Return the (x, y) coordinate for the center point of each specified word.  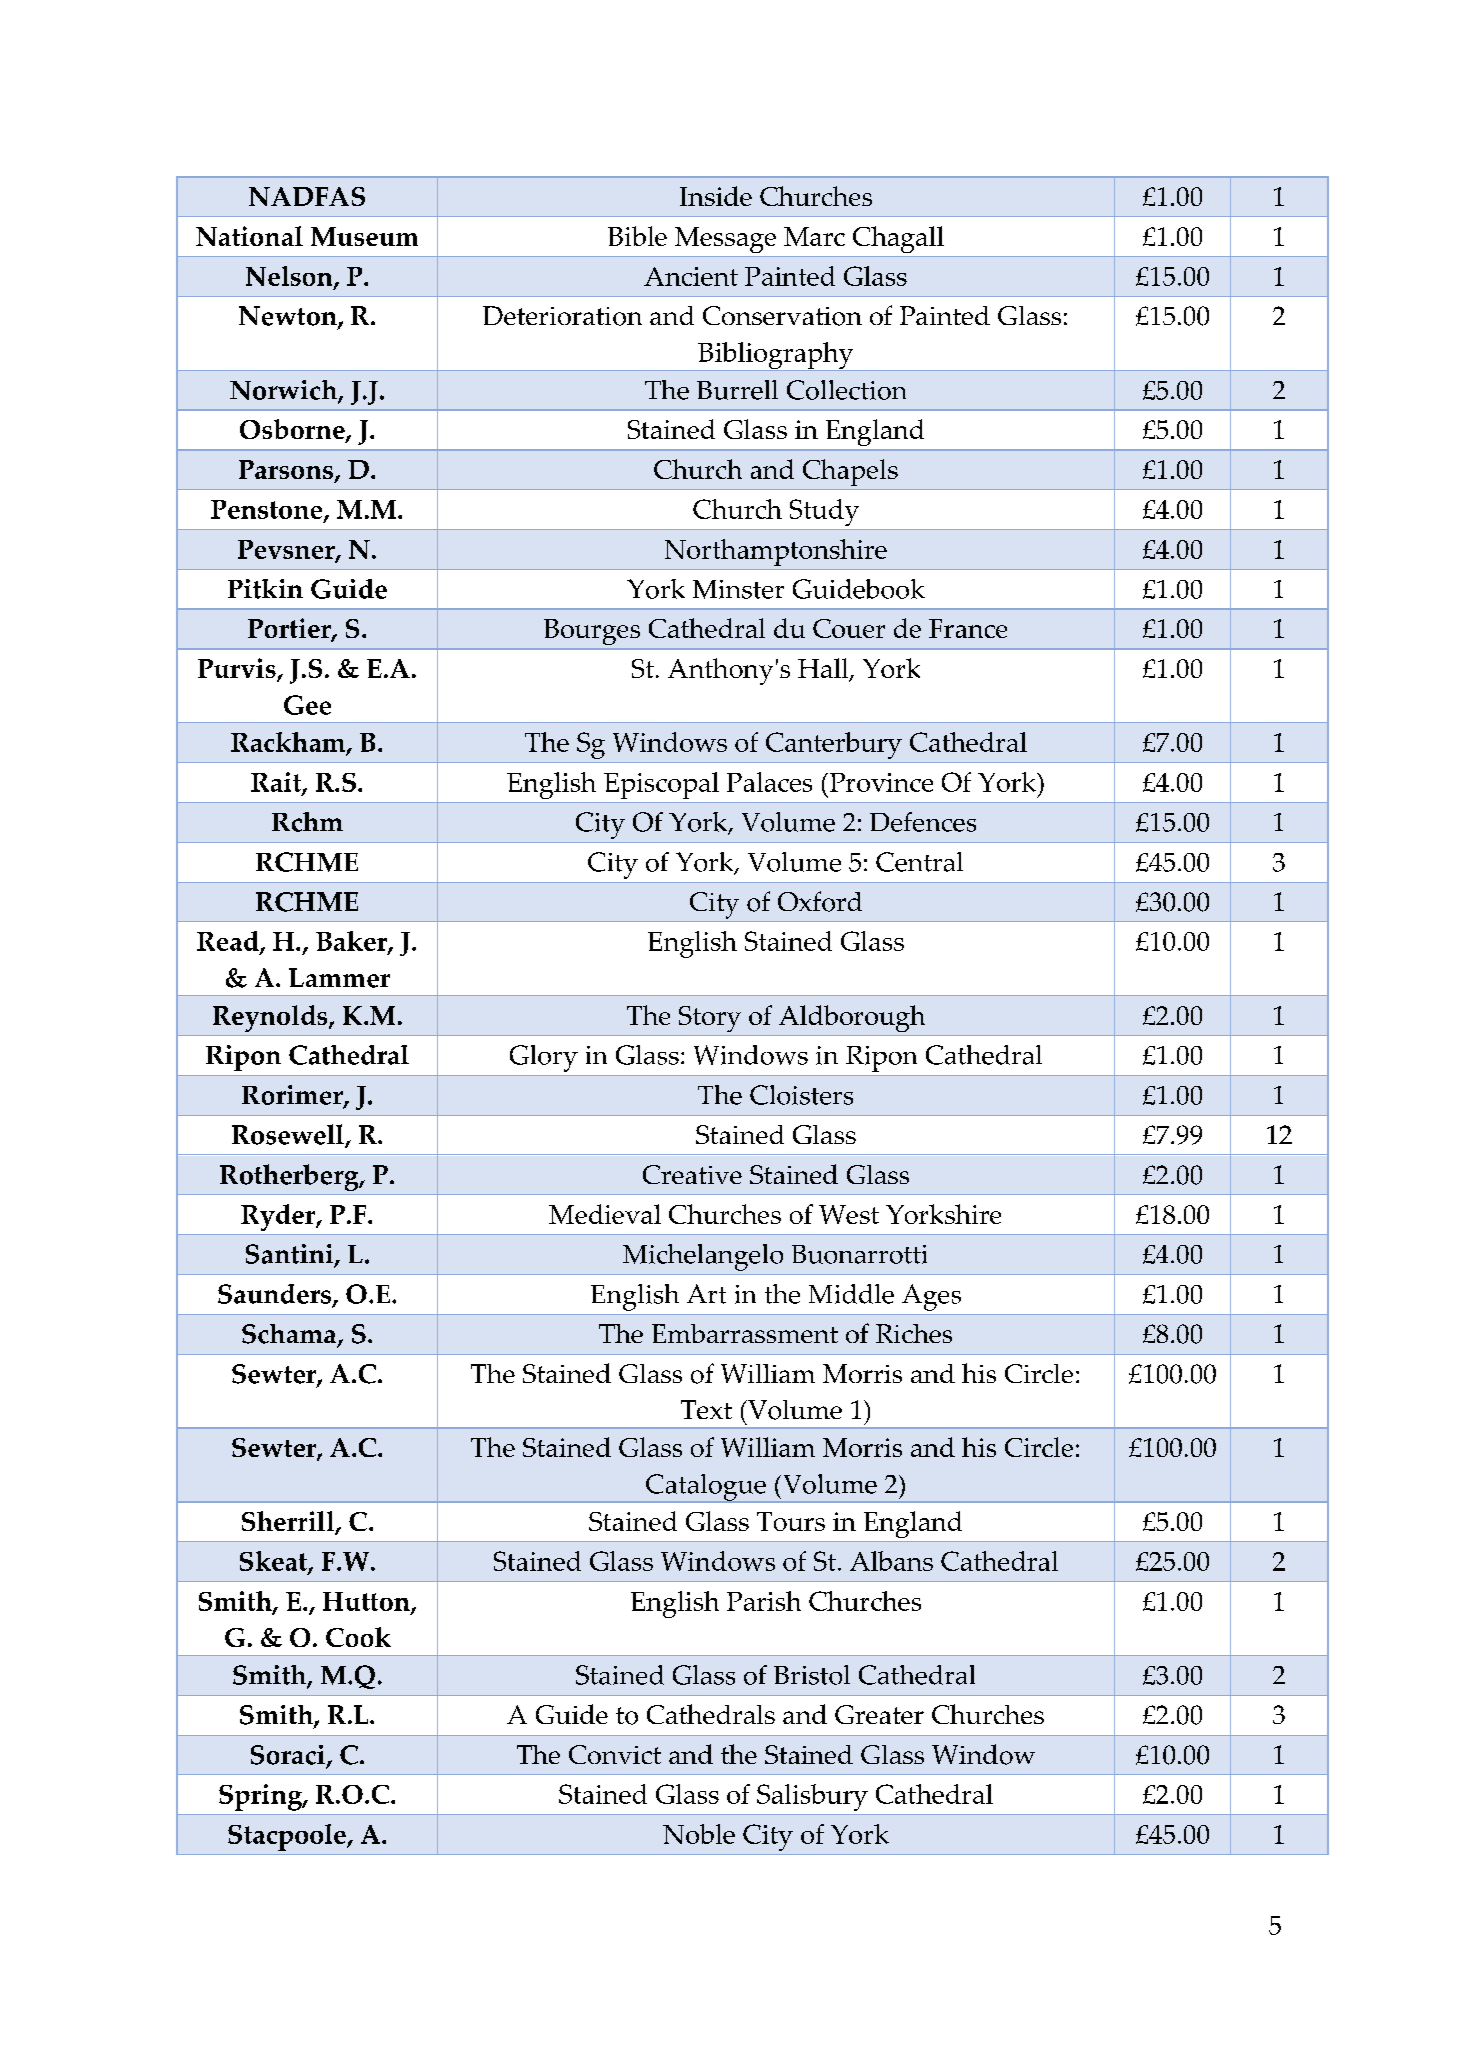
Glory (544, 1058)
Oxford (820, 901)
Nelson (290, 277)
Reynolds (271, 1018)
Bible (637, 236)
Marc (814, 236)
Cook (358, 1637)
